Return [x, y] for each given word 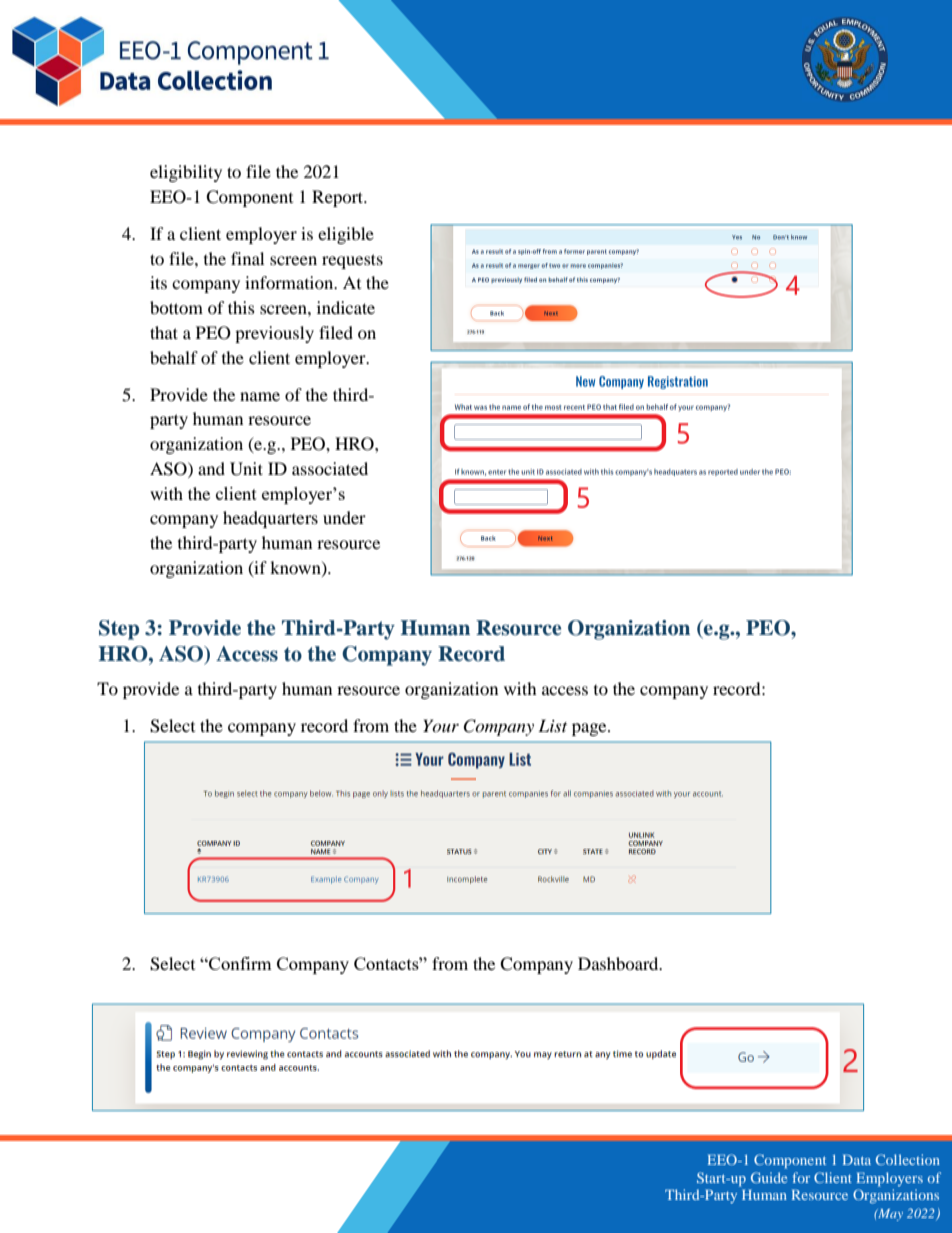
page [590, 729]
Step [119, 630]
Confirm [239, 963]
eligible [346, 235]
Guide [769, 1177]
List [552, 725]
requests [352, 261]
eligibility [186, 173]
